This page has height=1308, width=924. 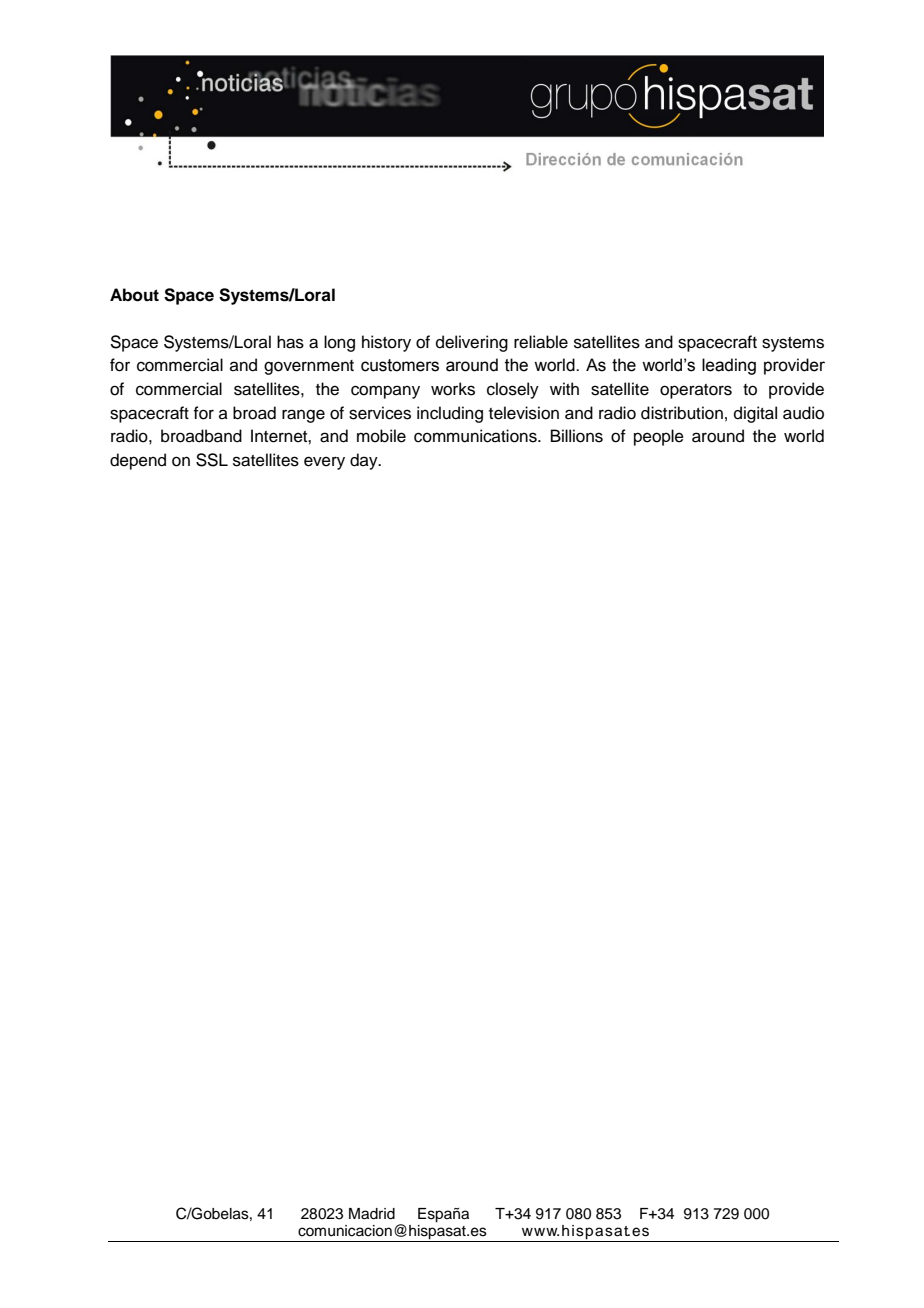 What do you see at coordinates (577, 436) in the page?
I see `Billions` at bounding box center [577, 436].
